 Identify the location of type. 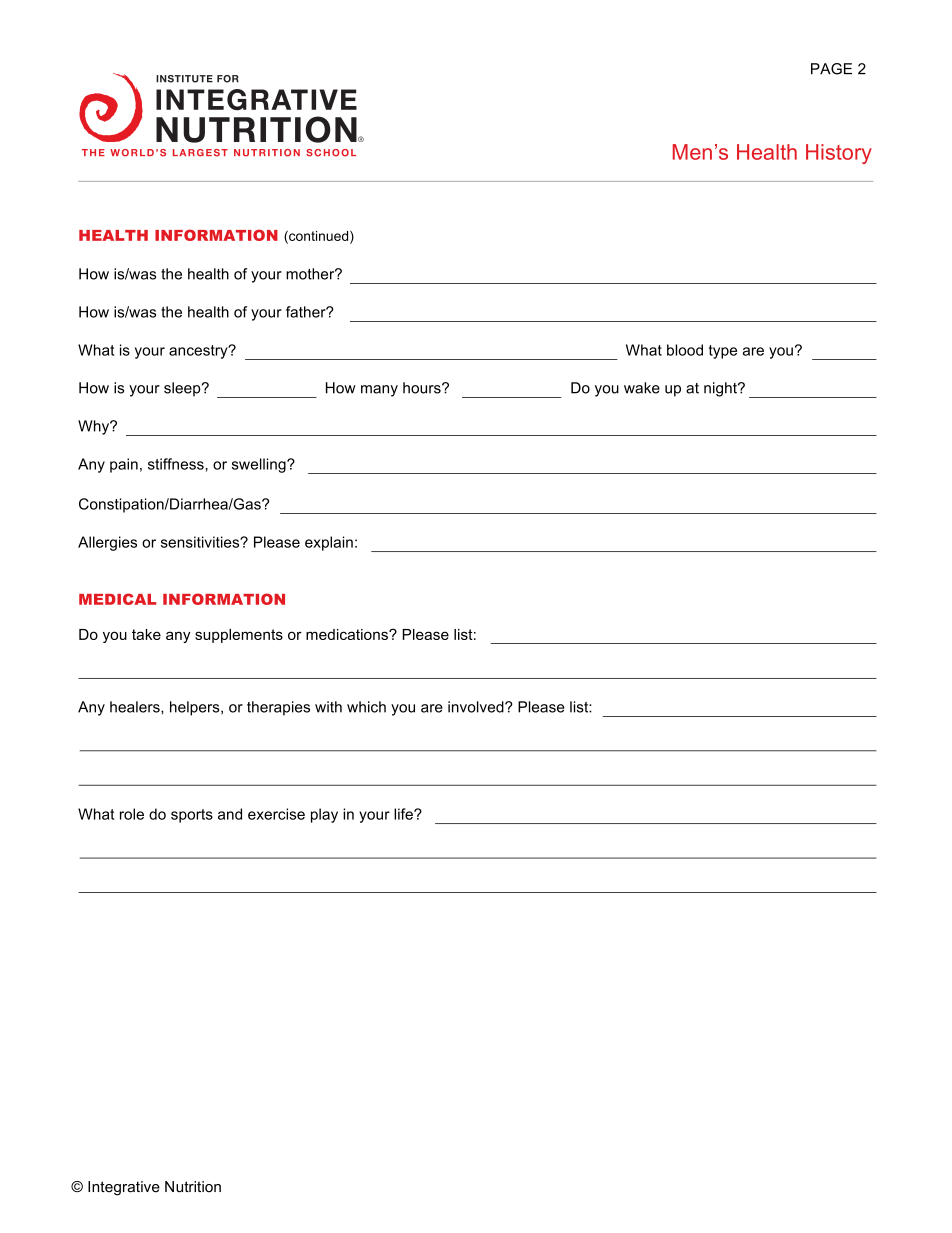
(723, 352).
